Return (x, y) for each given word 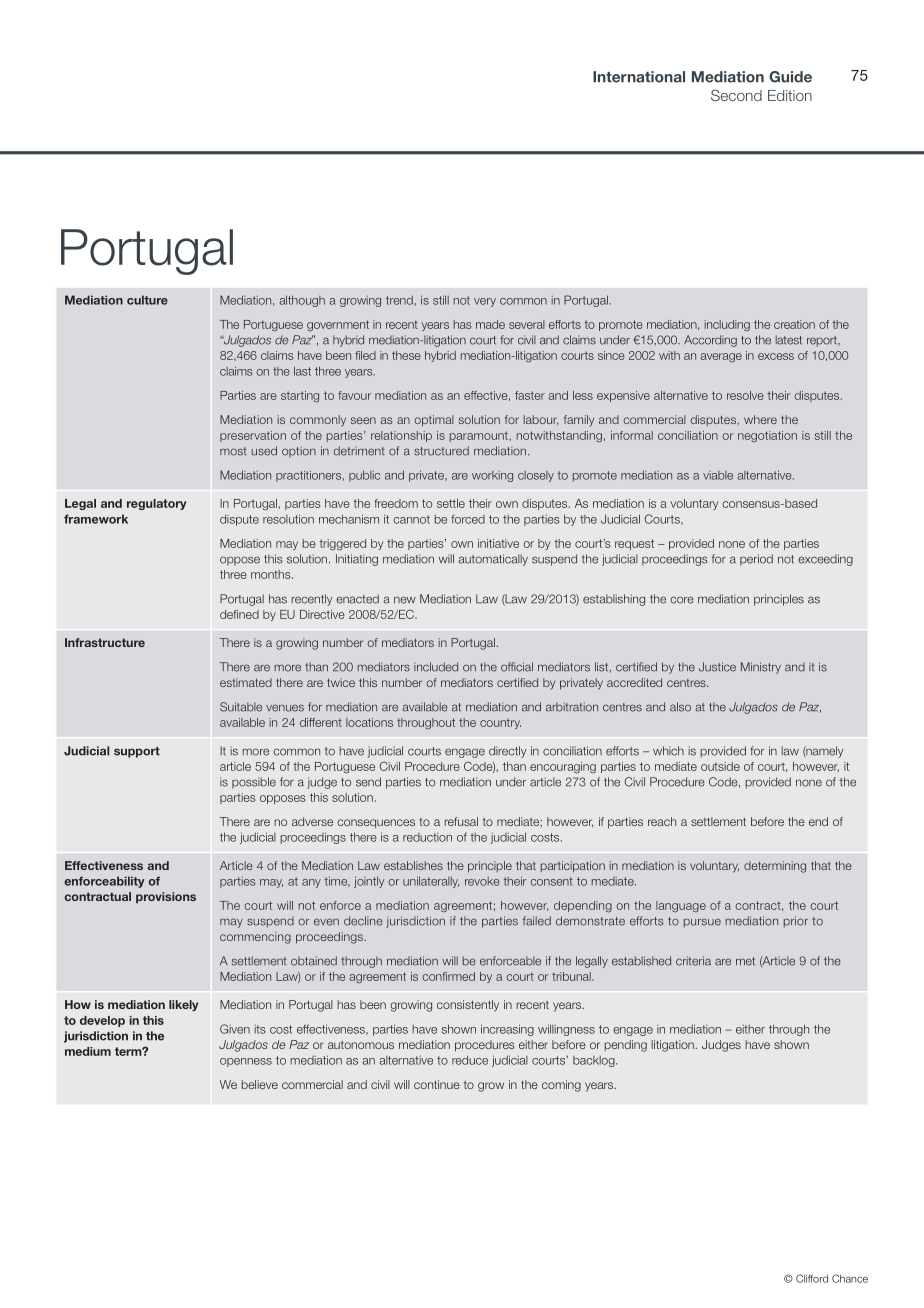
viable (718, 475)
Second (736, 95)
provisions (166, 897)
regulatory (157, 504)
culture (147, 300)
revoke (482, 881)
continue (437, 1084)
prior (796, 922)
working (492, 476)
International (639, 77)
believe (259, 1084)
